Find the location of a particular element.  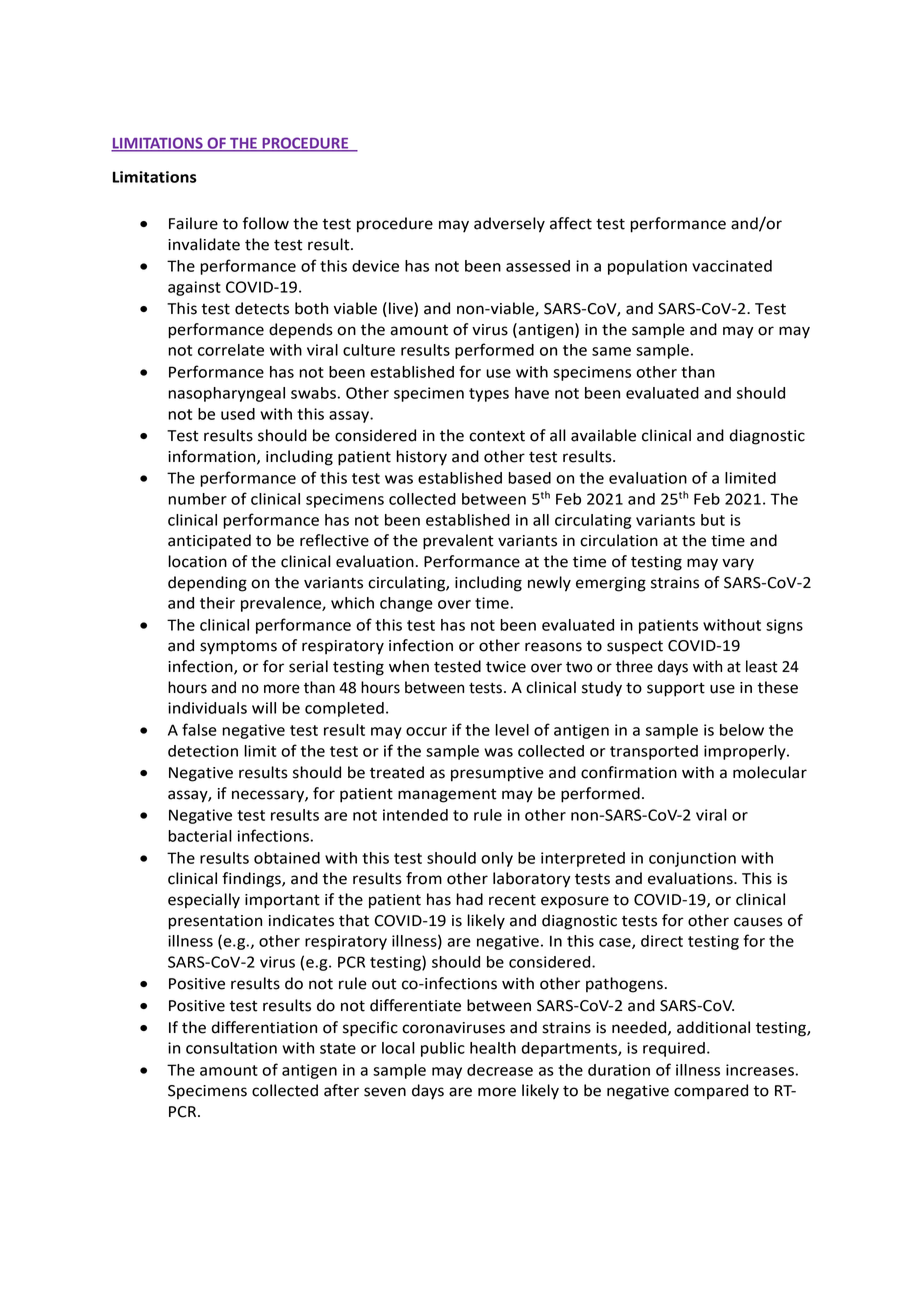

vaccinated is located at coordinates (732, 266).
